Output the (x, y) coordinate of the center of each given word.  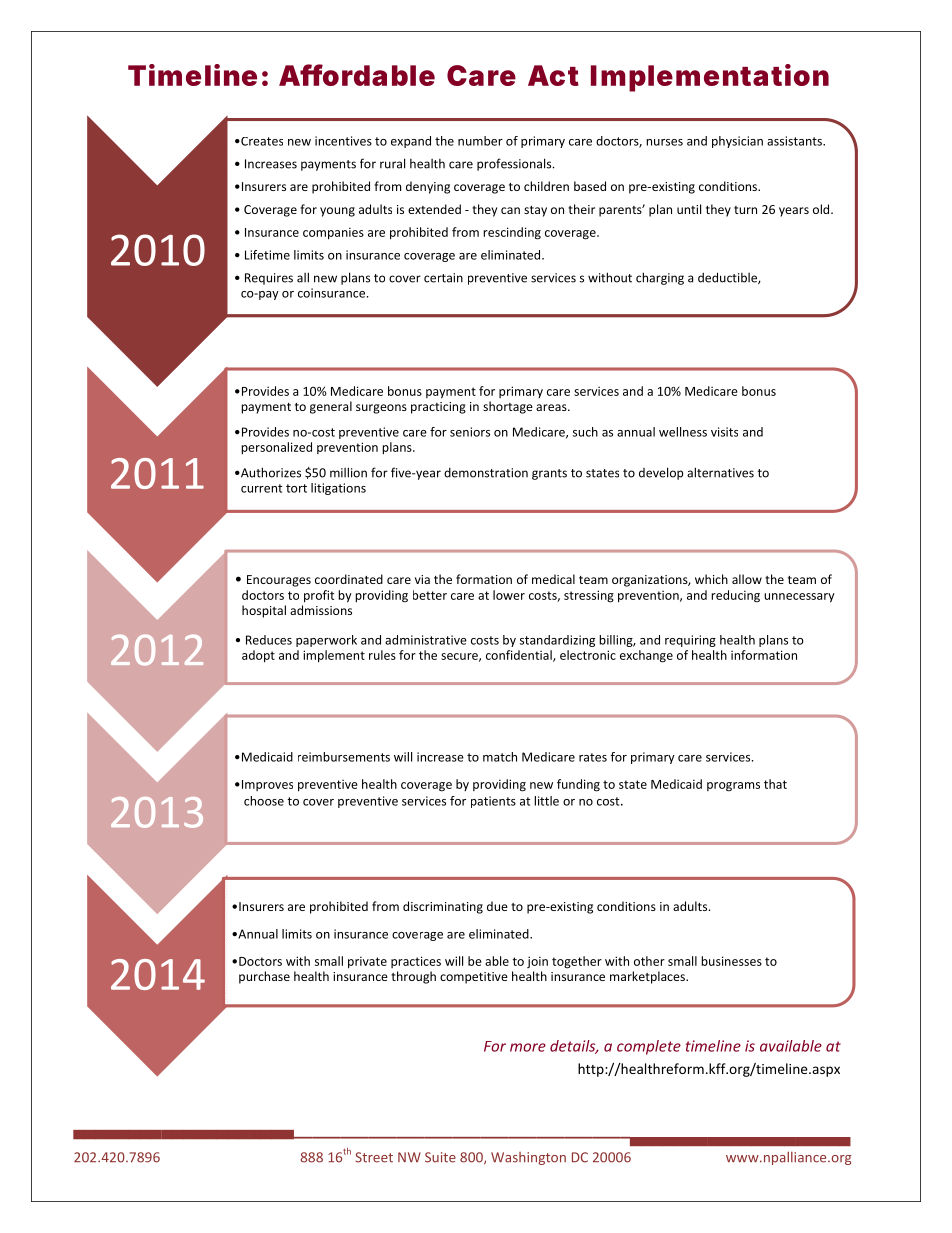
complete (649, 1047)
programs (733, 787)
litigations (338, 489)
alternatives (720, 472)
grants (549, 474)
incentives (343, 141)
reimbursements (344, 757)
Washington (528, 1158)
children (546, 186)
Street (374, 1157)
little (546, 801)
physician (737, 142)
